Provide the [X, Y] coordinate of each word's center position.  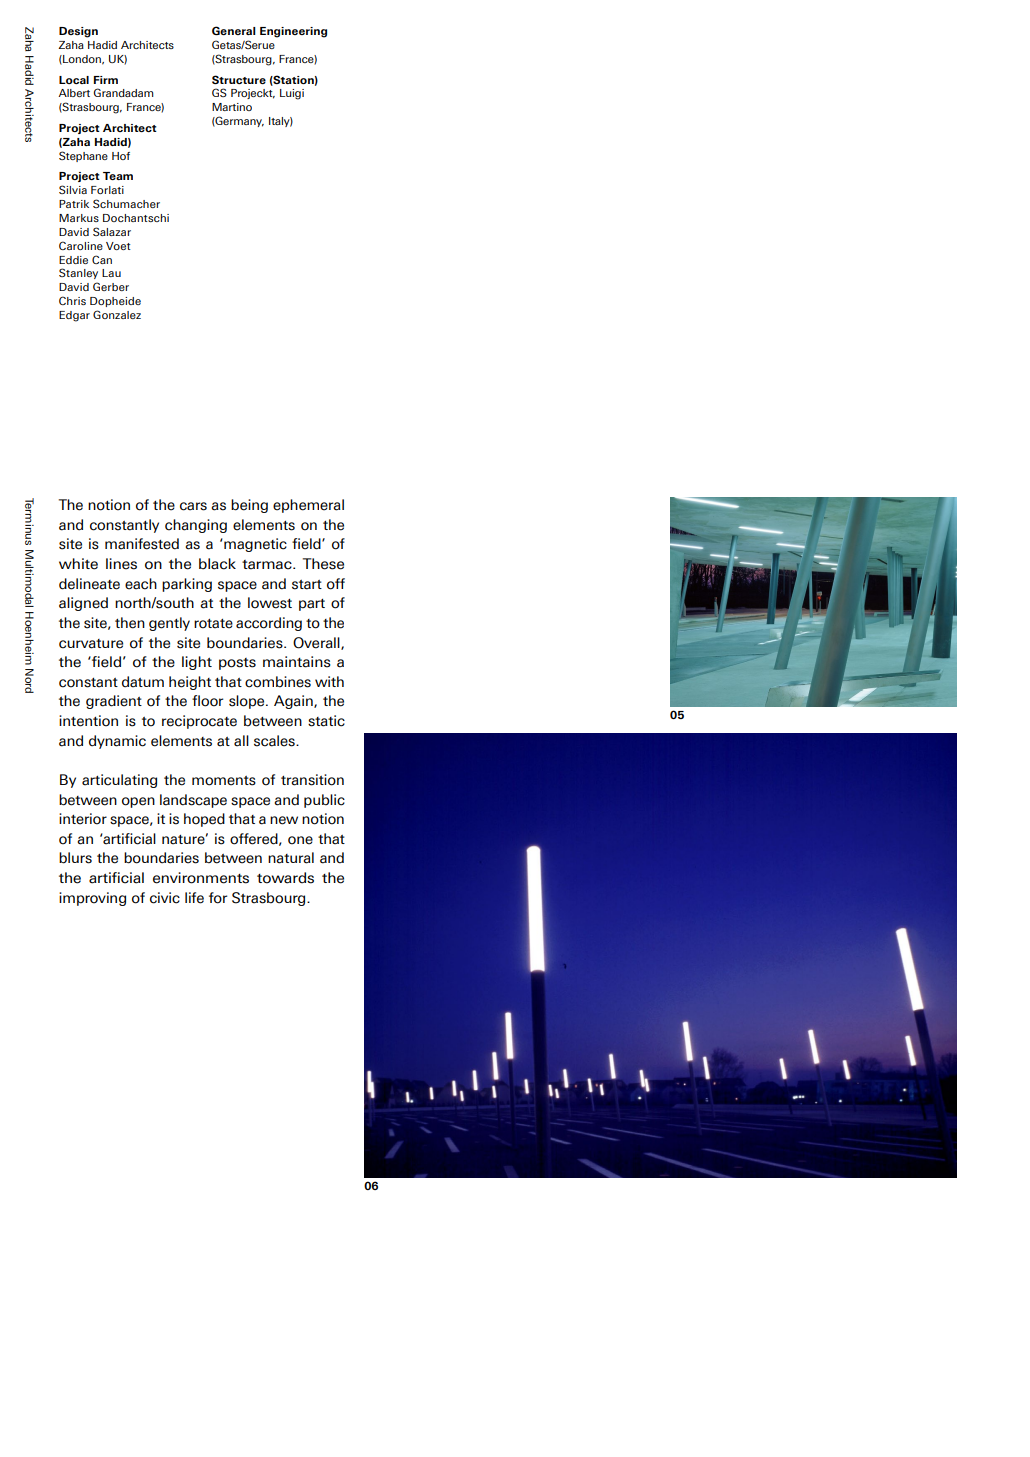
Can [102, 259]
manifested [142, 544]
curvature [91, 644]
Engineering [293, 32]
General [234, 30]
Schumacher [126, 203]
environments [201, 878]
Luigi [292, 94]
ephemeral [308, 506]
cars [193, 506]
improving [92, 899]
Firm [106, 80]
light [197, 663]
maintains [297, 662]
